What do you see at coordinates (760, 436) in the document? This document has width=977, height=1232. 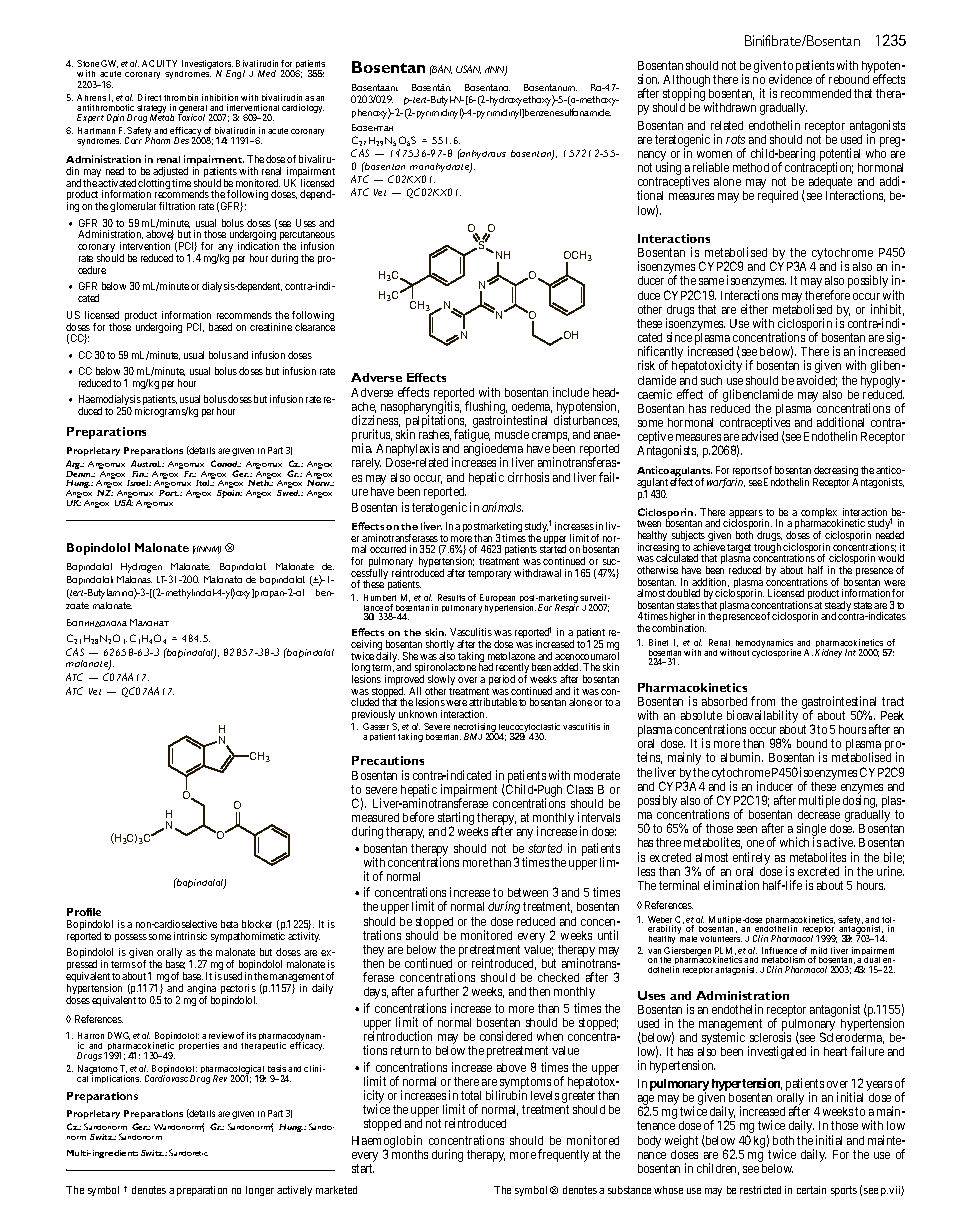 I see `advised` at bounding box center [760, 436].
